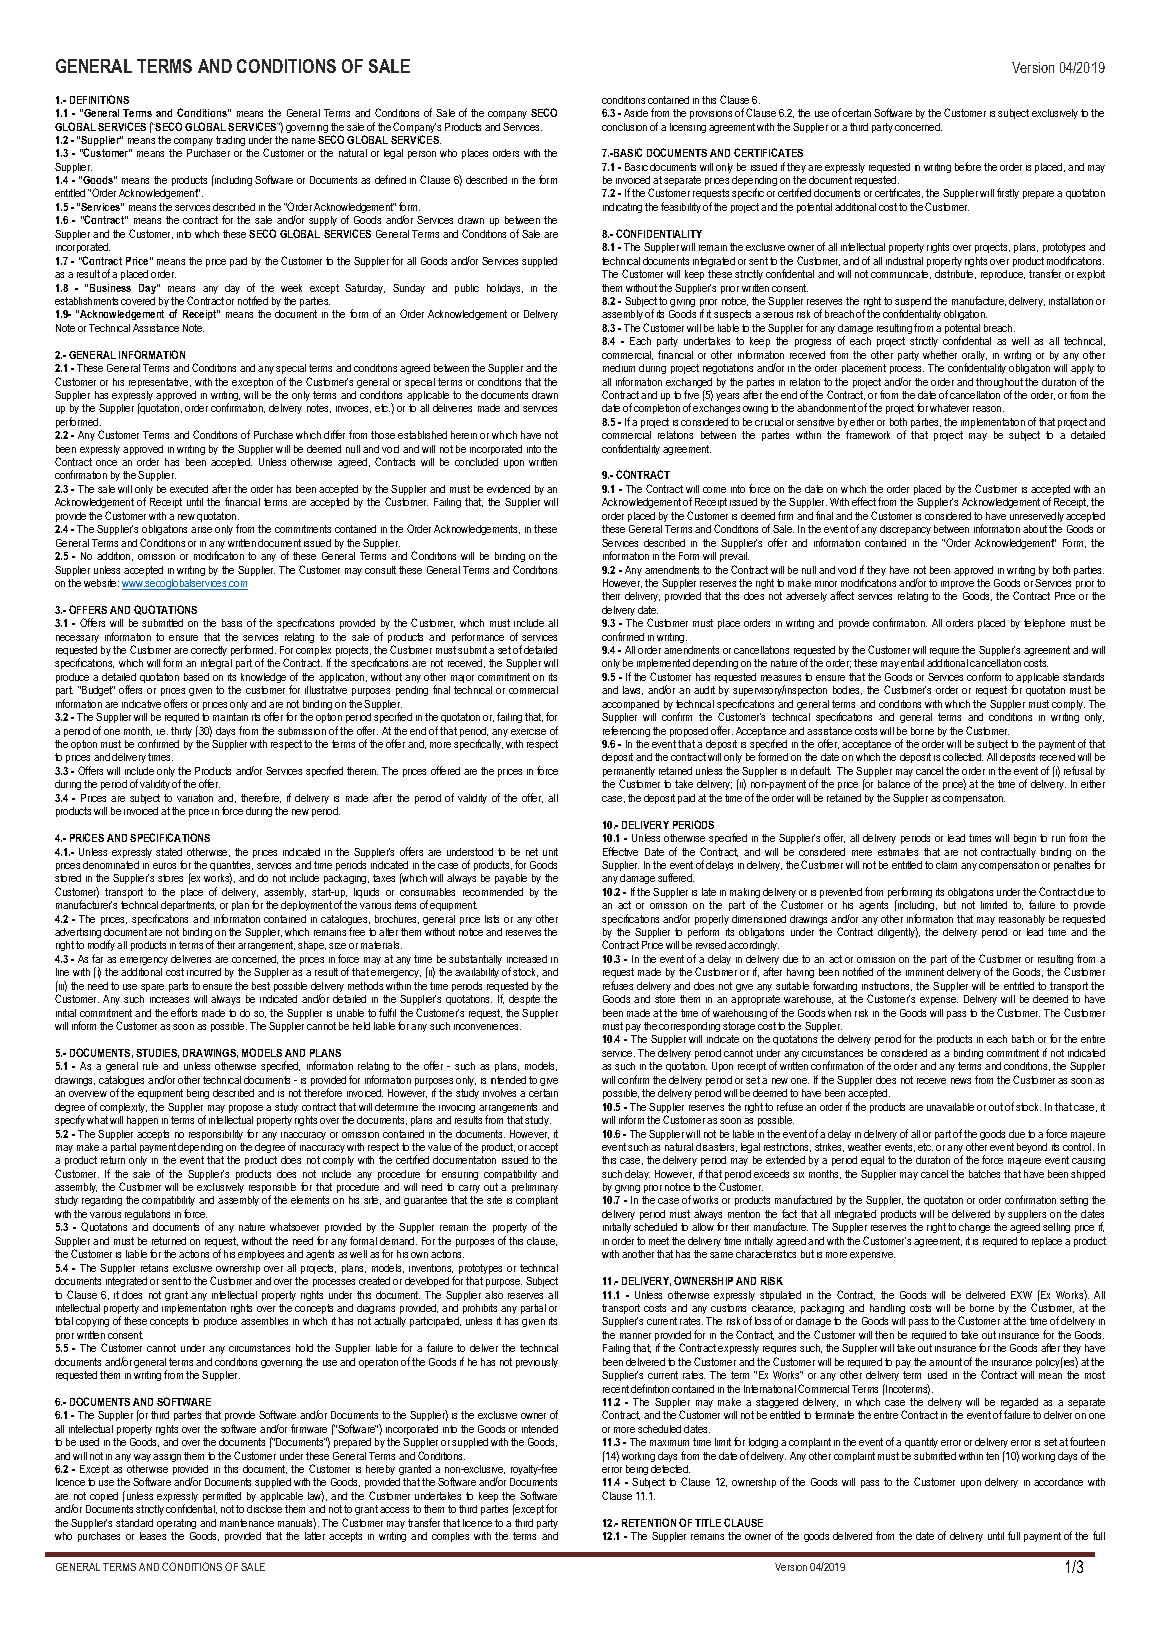 This screenshot has width=1160, height=1642. I want to click on news, so click(961, 1081).
